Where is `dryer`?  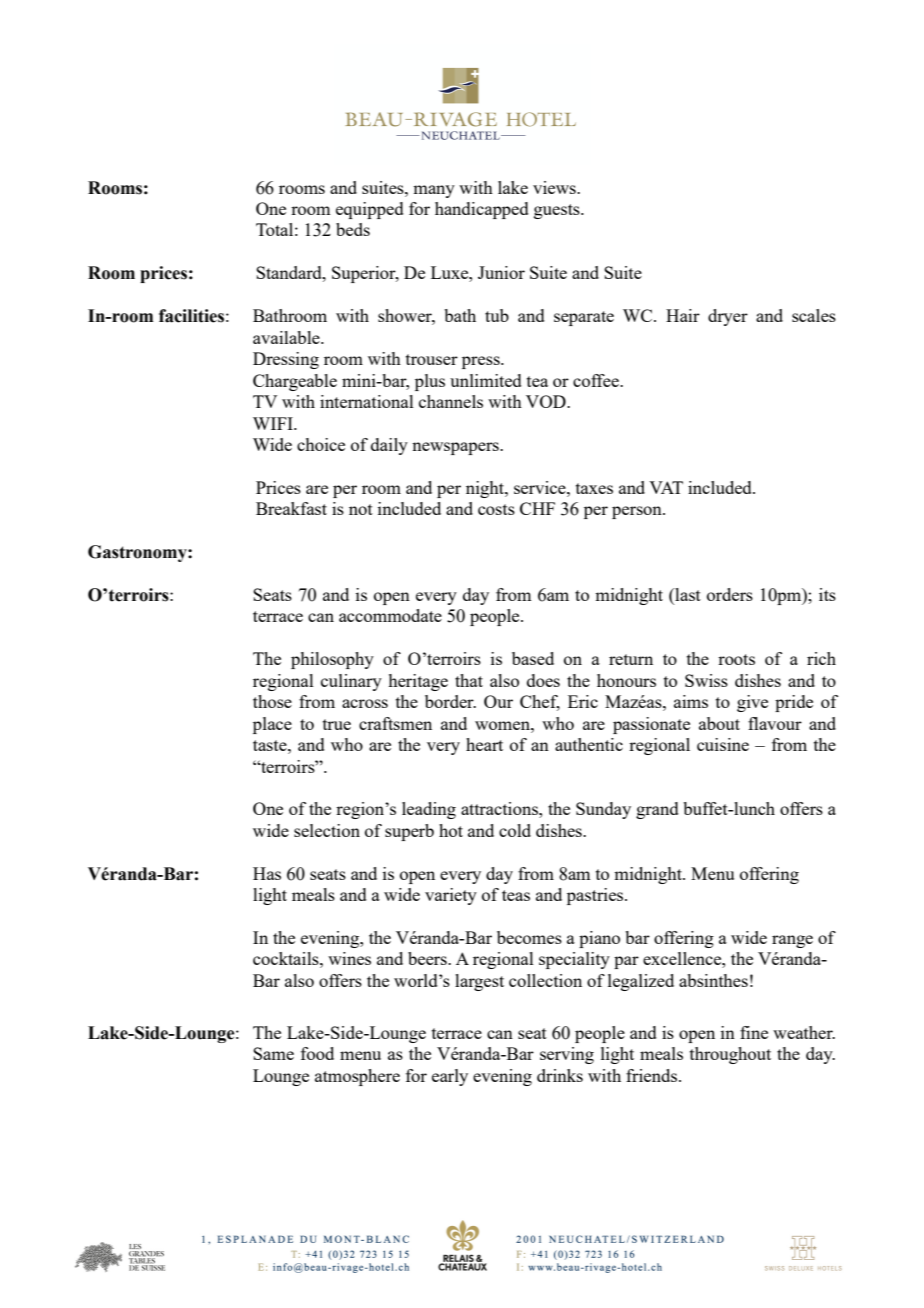 dryer is located at coordinates (728, 317).
